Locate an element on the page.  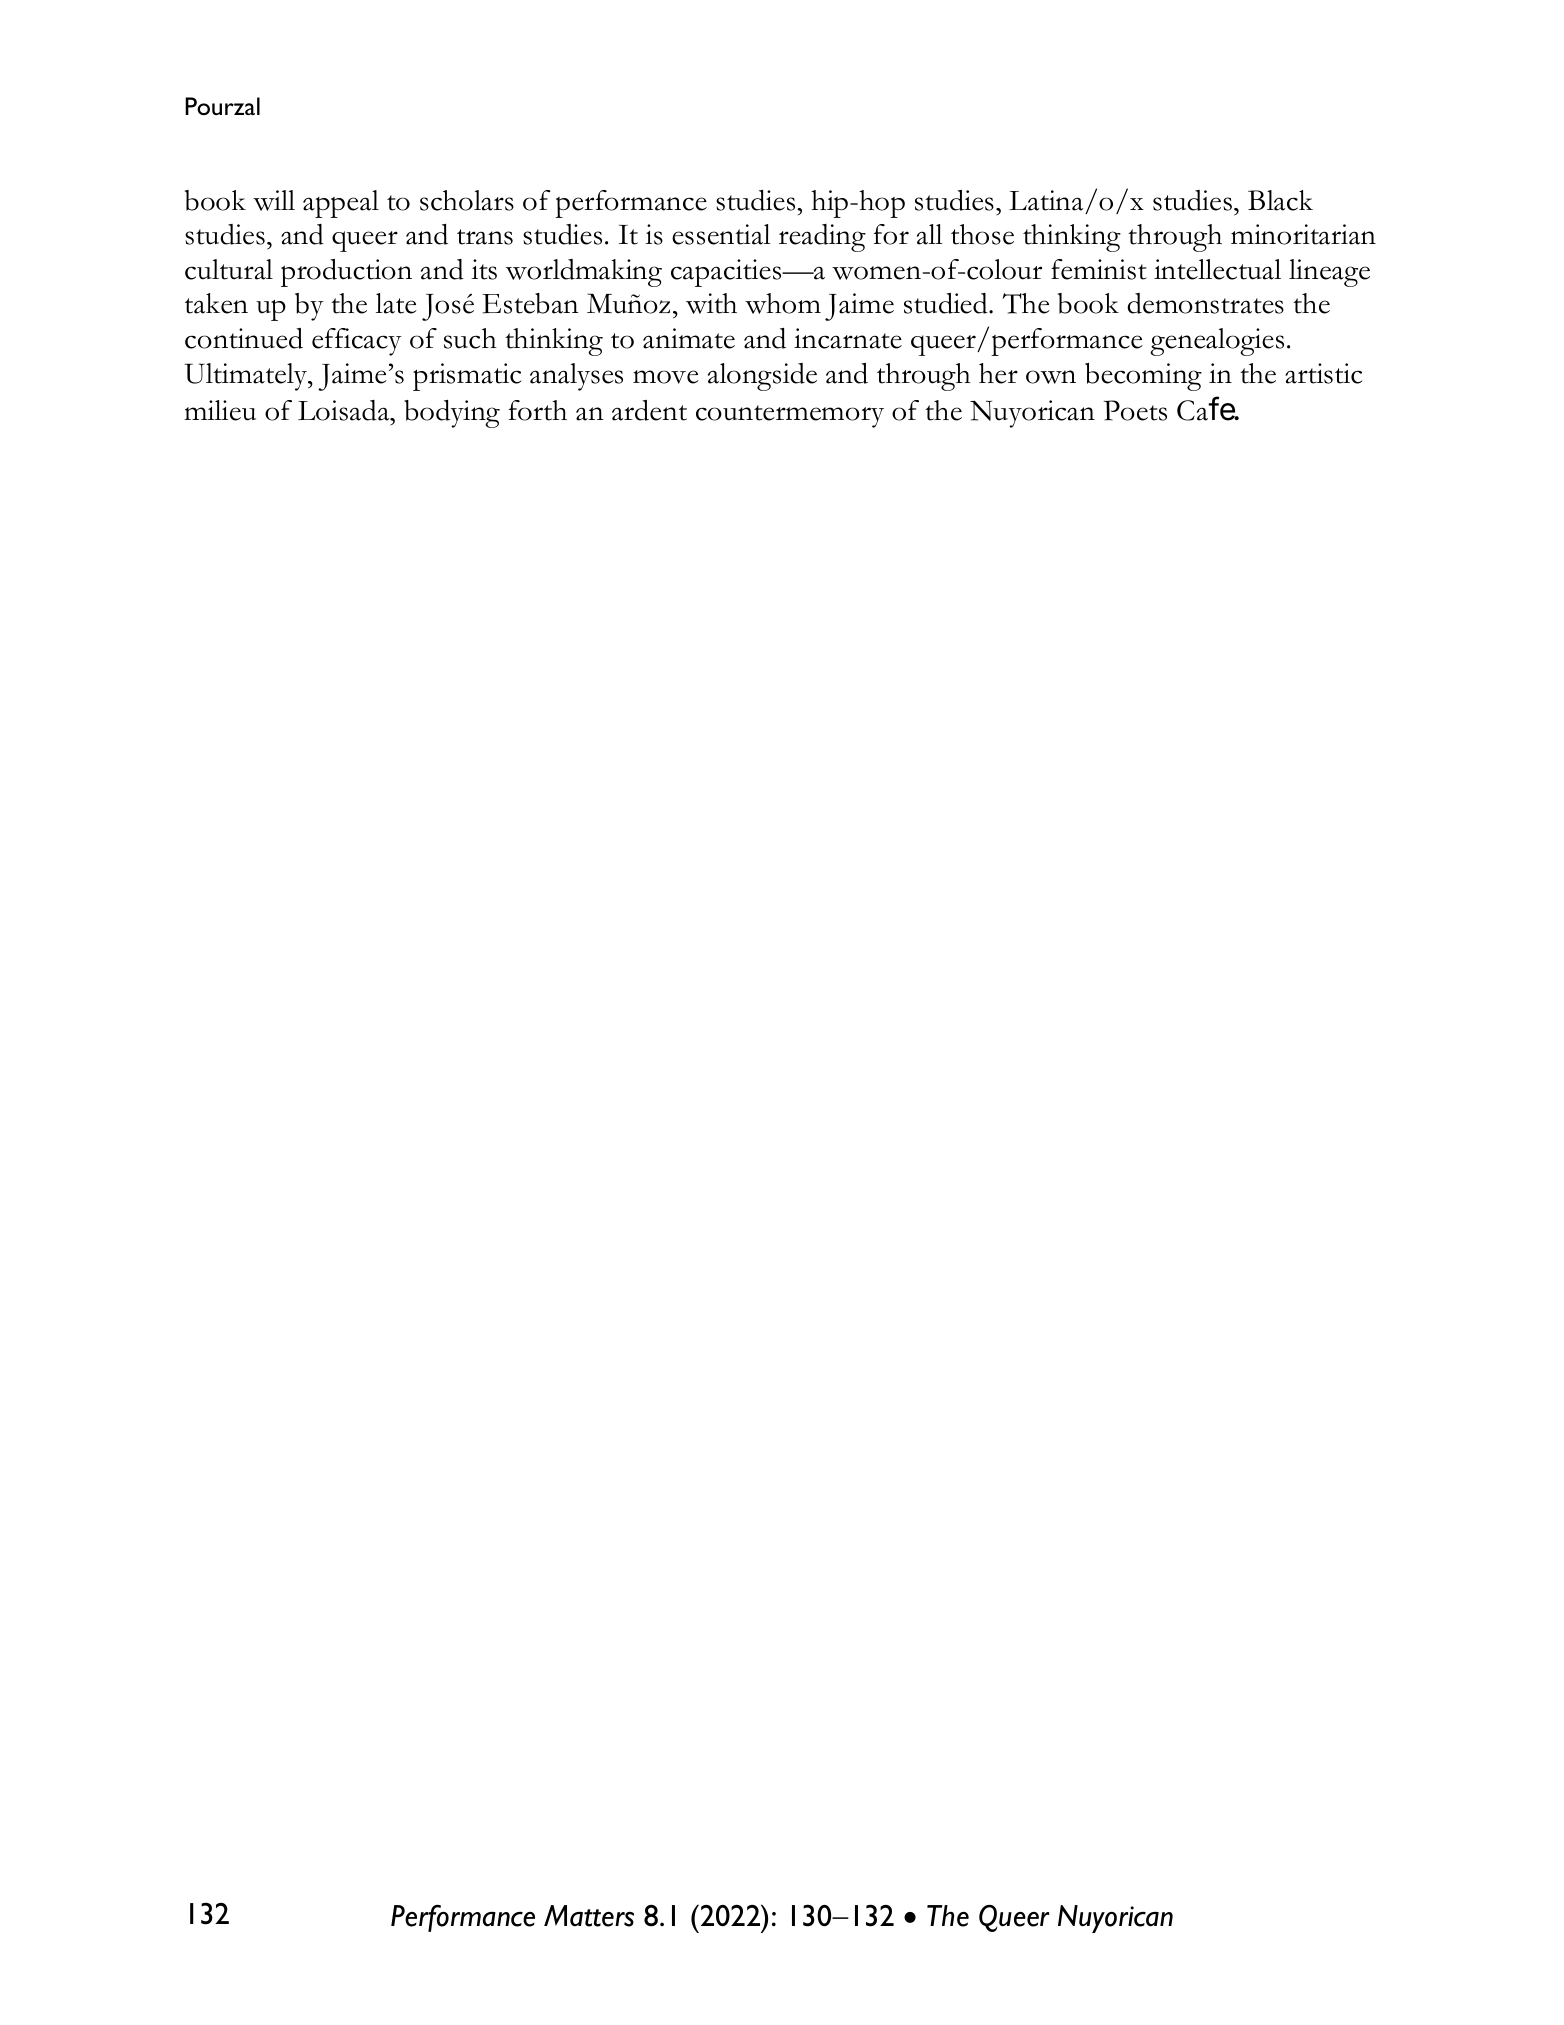
Matters is located at coordinates (589, 1916).
